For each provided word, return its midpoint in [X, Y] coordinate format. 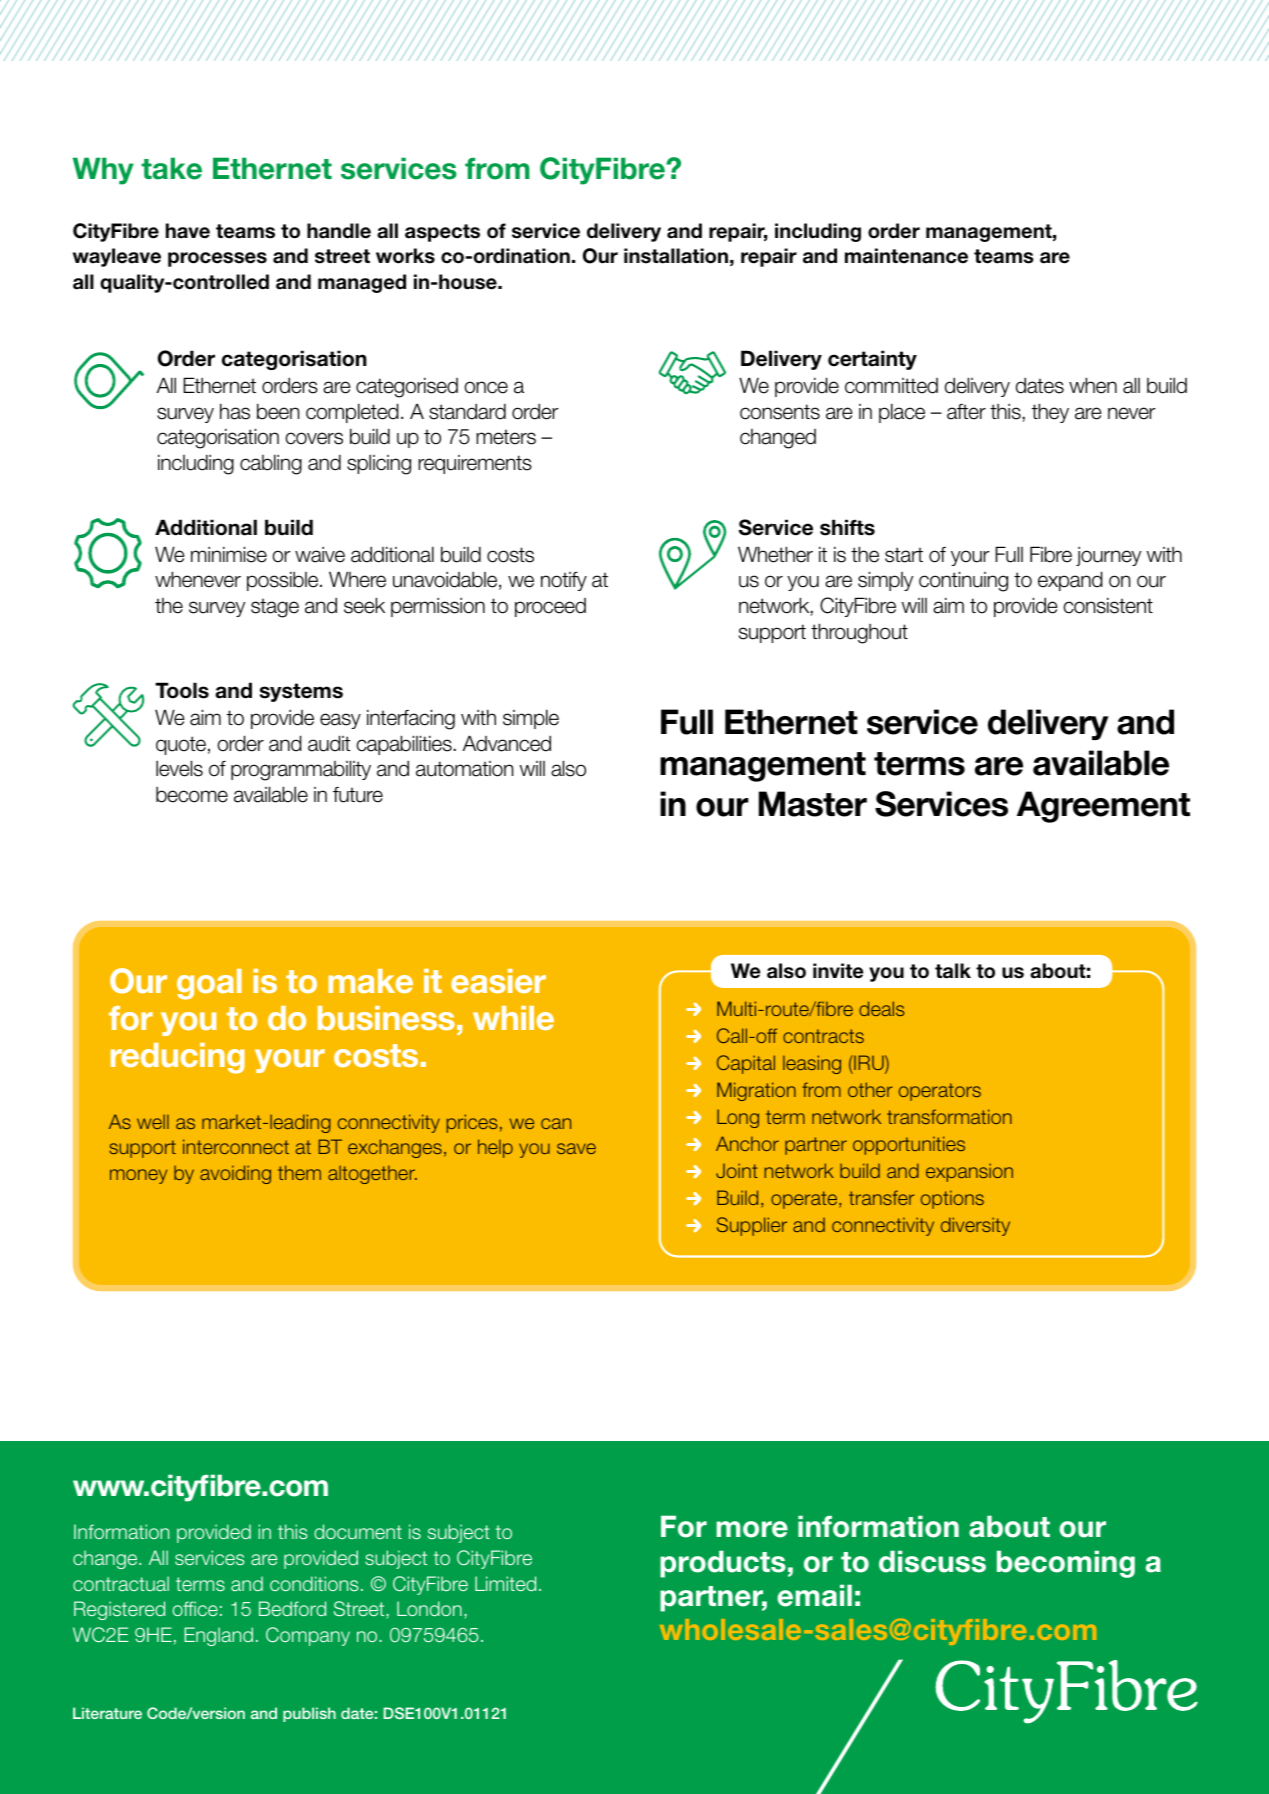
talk [953, 971]
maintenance [906, 256]
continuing [963, 581]
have [188, 231]
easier [498, 981]
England [218, 1636]
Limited [505, 1583]
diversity [975, 1226]
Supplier [752, 1226]
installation [676, 256]
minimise [229, 554]
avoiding [235, 1174]
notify [564, 581]
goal [209, 984]
